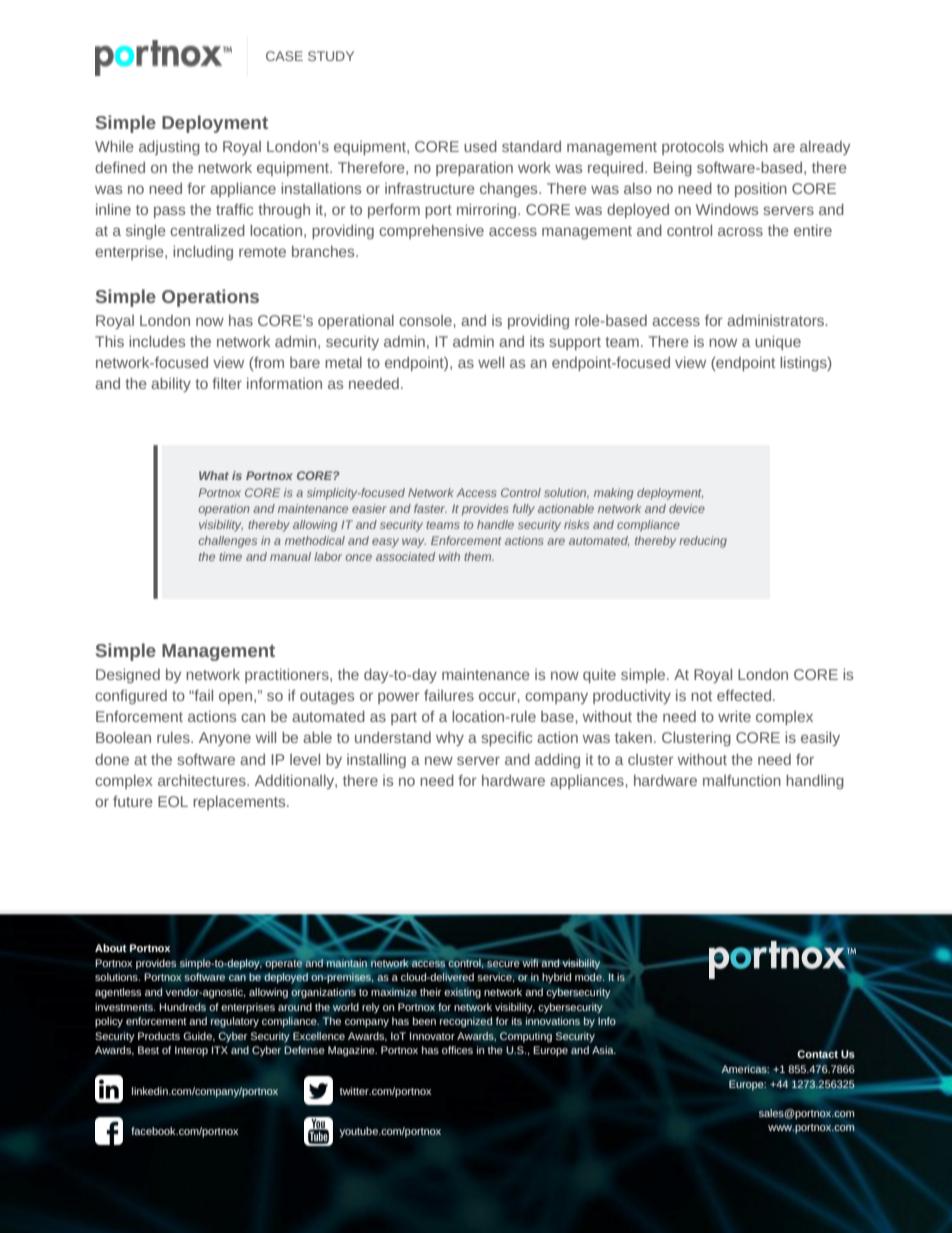  I want to click on Hundreds, so click(182, 1007).
